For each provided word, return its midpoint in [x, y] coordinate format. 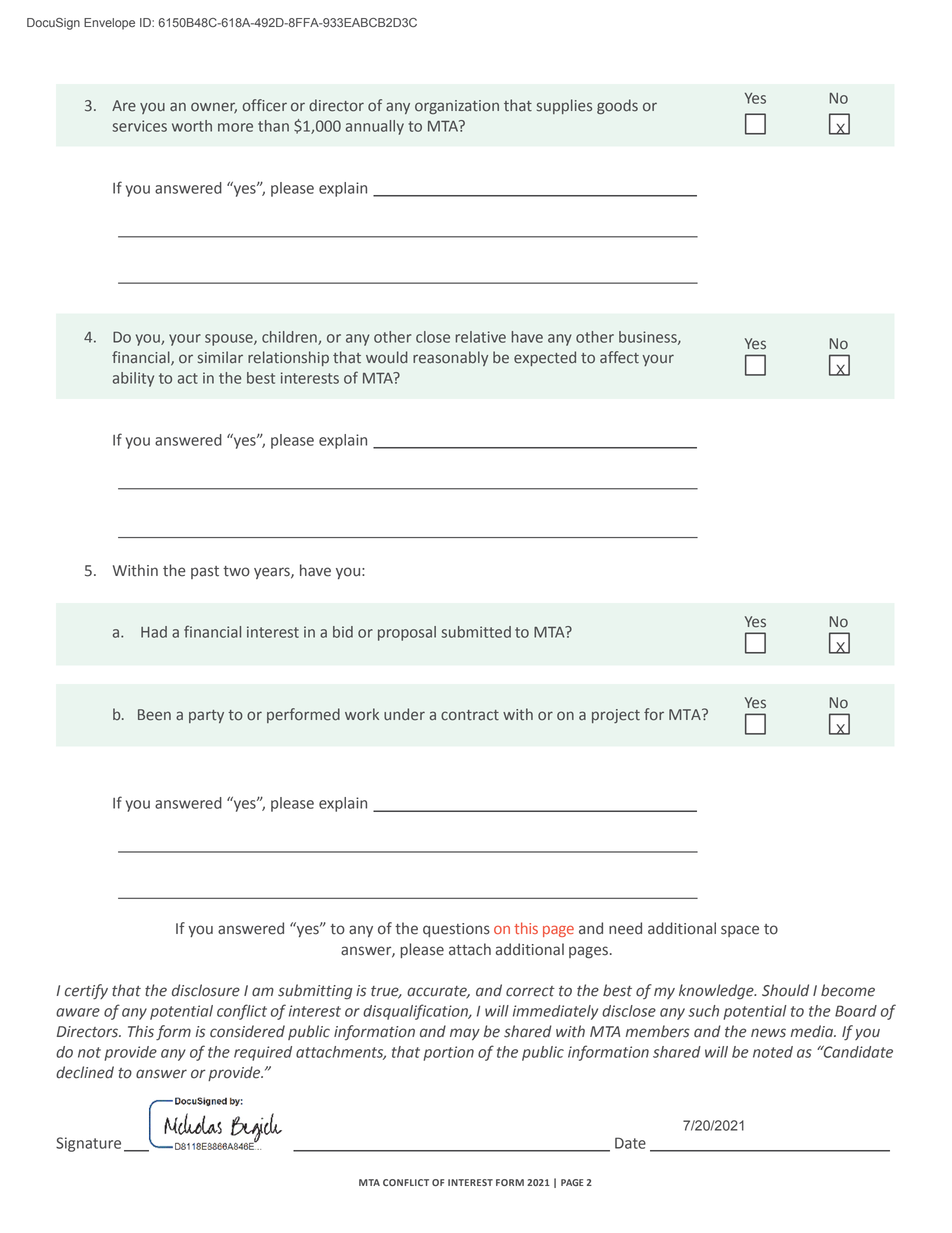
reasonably [450, 358]
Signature [88, 1144]
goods [617, 107]
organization [457, 107]
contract [470, 715]
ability [133, 379]
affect [619, 357]
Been [154, 715]
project [616, 716]
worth [192, 126]
